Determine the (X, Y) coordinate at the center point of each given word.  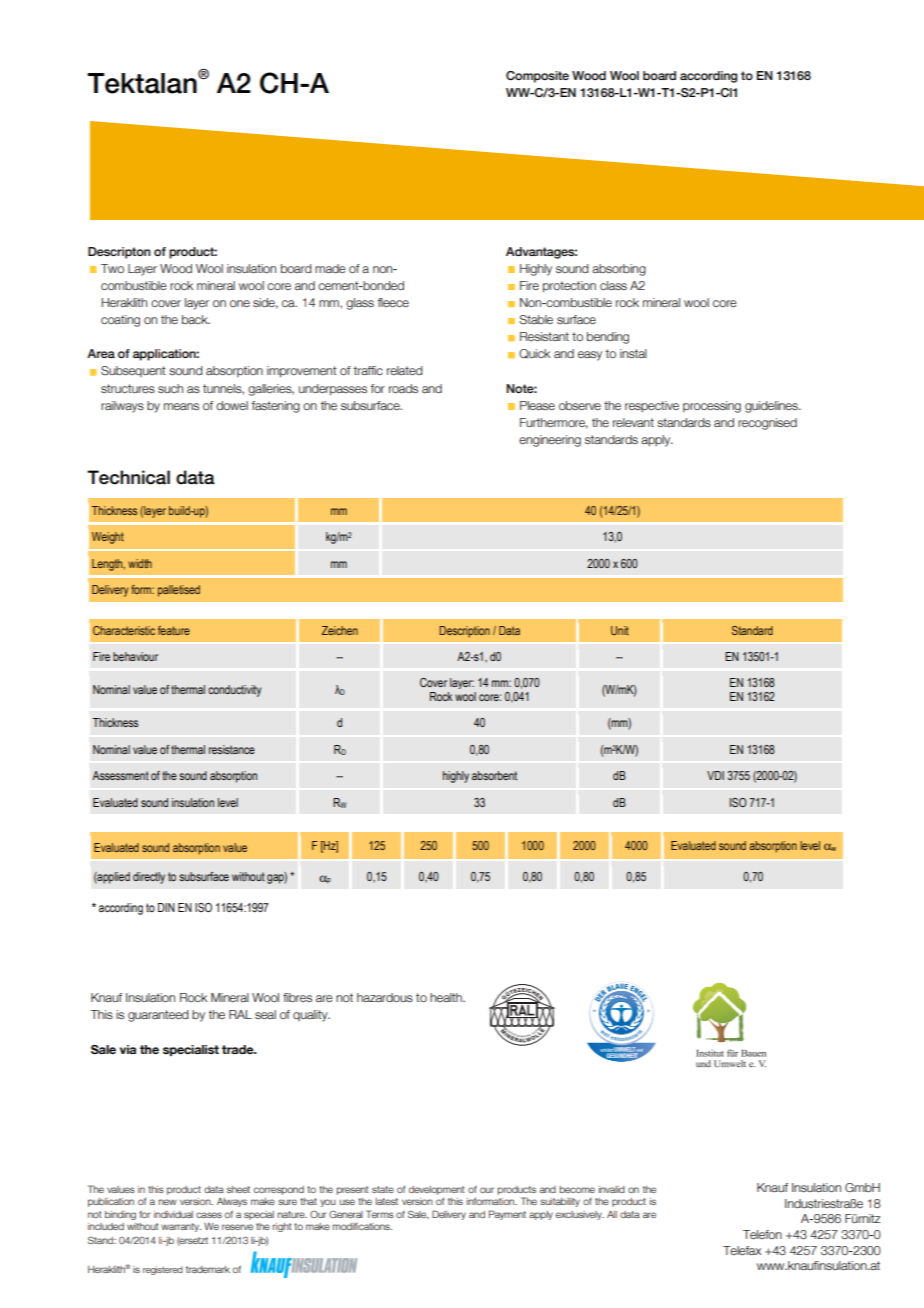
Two (112, 268)
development (436, 1190)
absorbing (619, 270)
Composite (537, 77)
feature (174, 630)
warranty (181, 1227)
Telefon (762, 1234)
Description (465, 632)
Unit (620, 630)
